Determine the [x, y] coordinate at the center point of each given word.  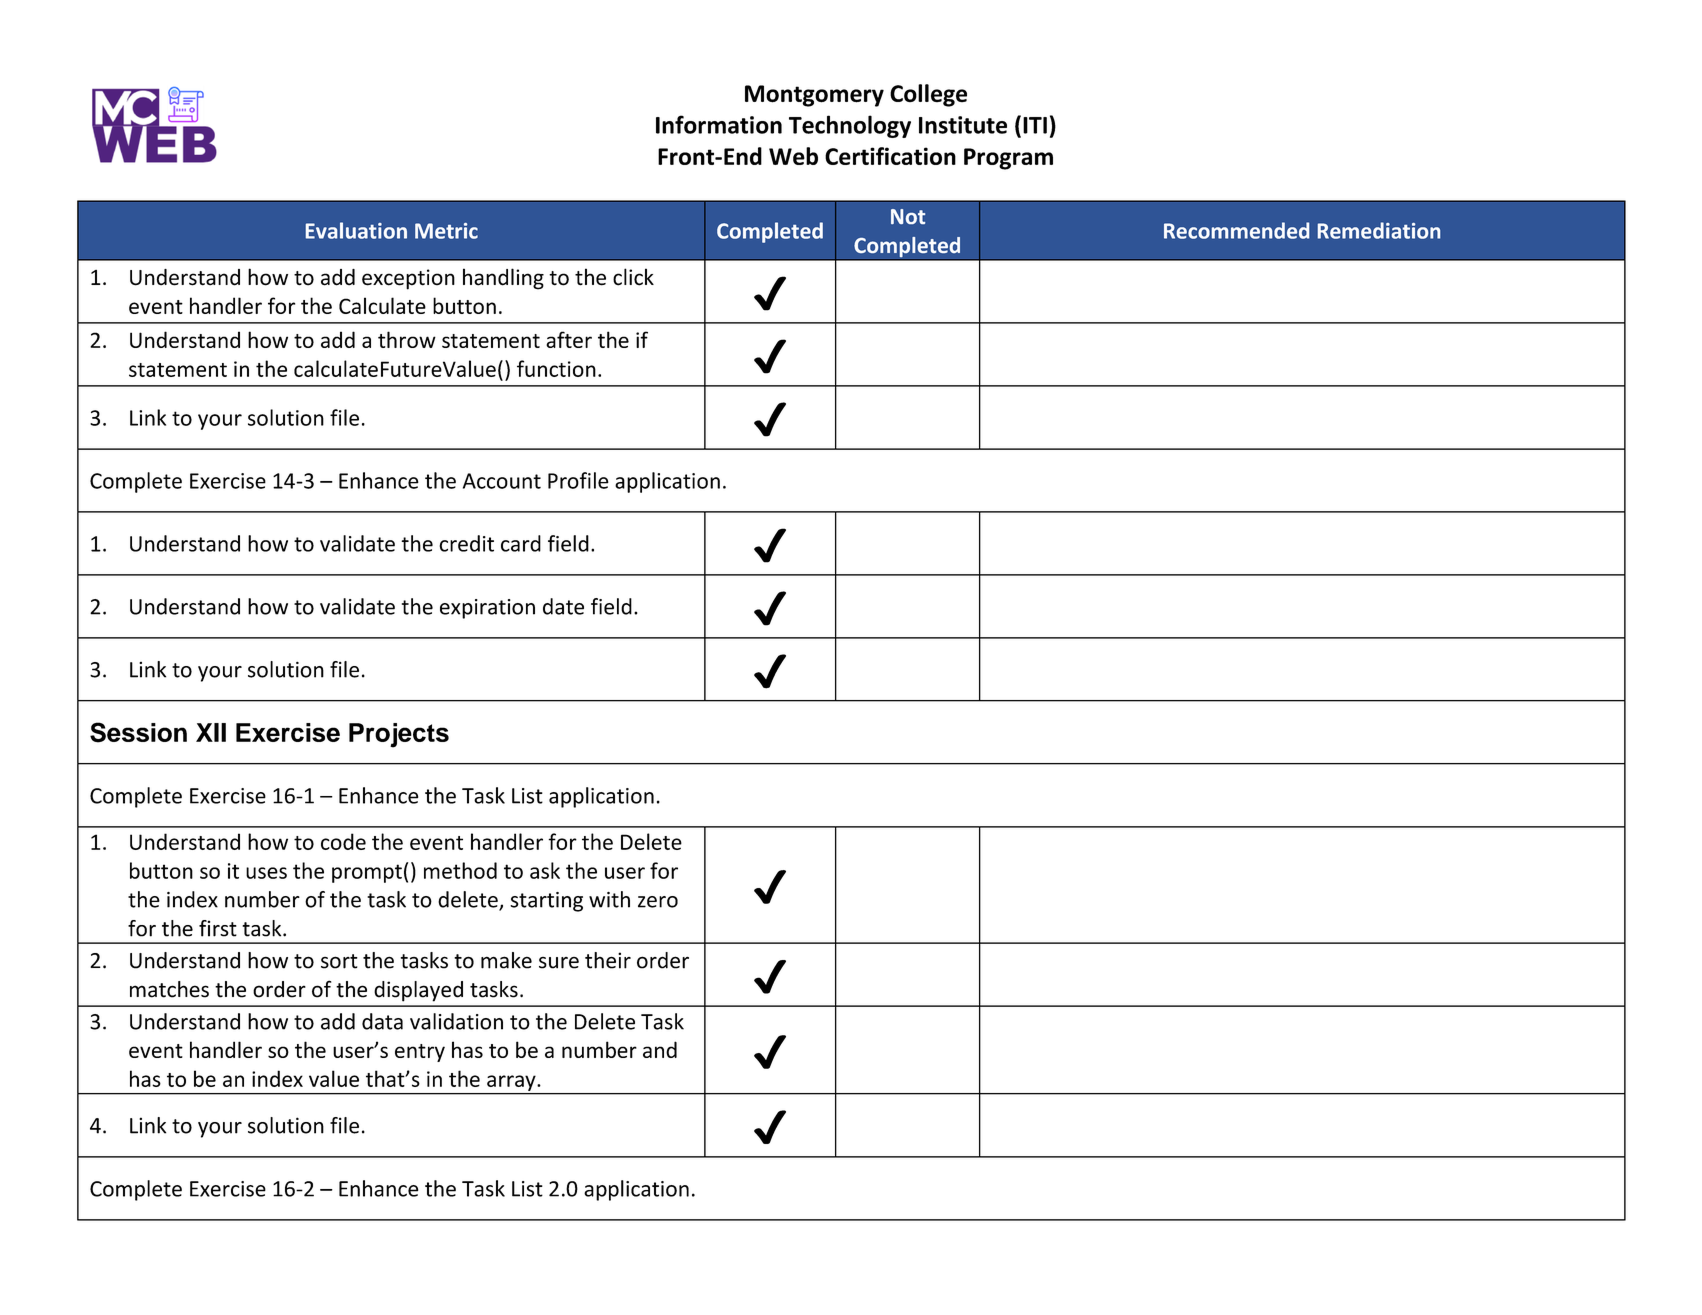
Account [502, 481]
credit [466, 543]
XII [211, 732]
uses [266, 873]
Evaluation [356, 230]
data [382, 1021]
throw [407, 339]
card [521, 543]
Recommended [1236, 230]
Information [719, 124]
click [633, 277]
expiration [487, 609]
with [609, 899]
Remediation [1379, 230]
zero [658, 902]
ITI [1035, 125]
